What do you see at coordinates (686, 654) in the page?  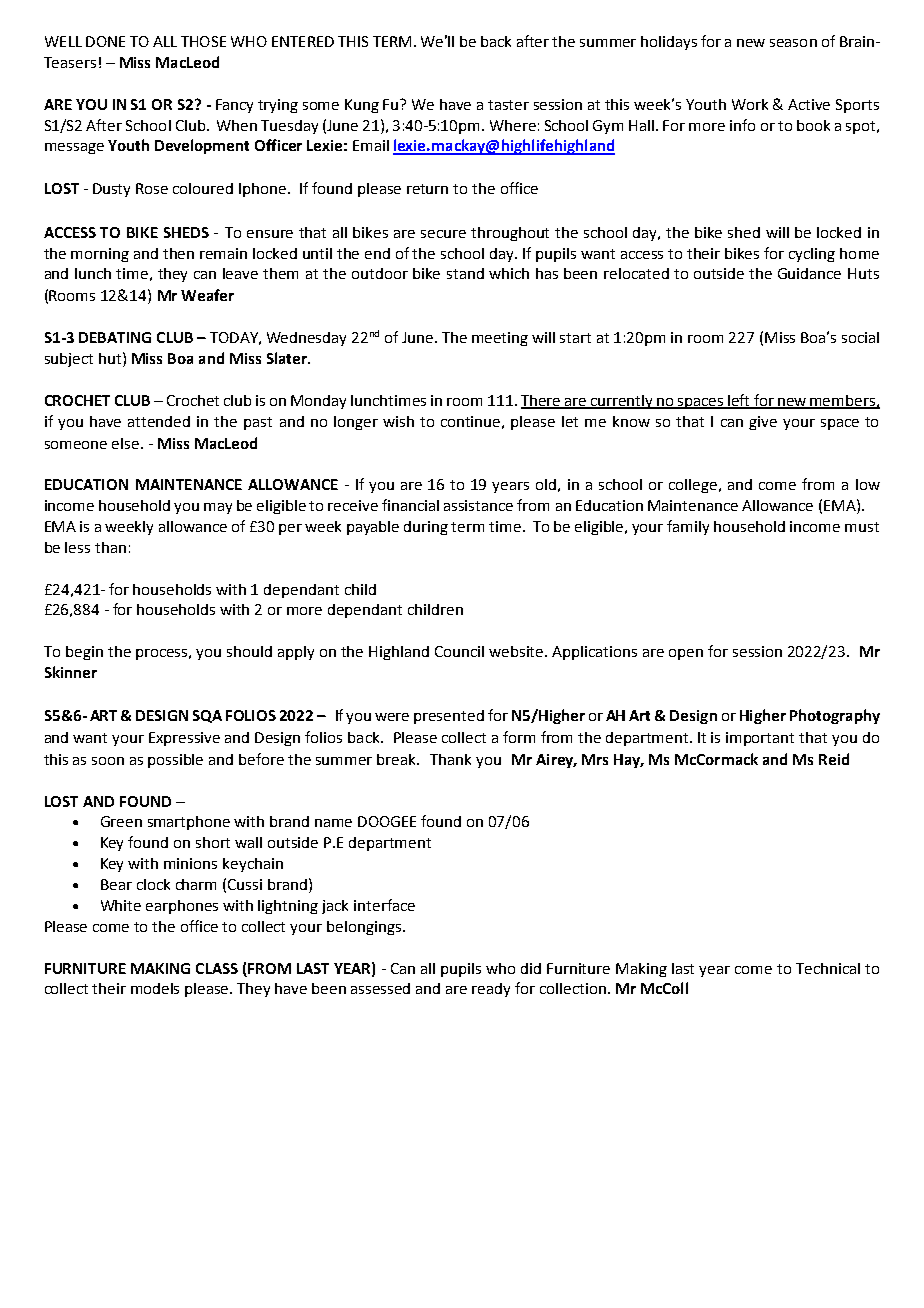 I see `open` at bounding box center [686, 654].
